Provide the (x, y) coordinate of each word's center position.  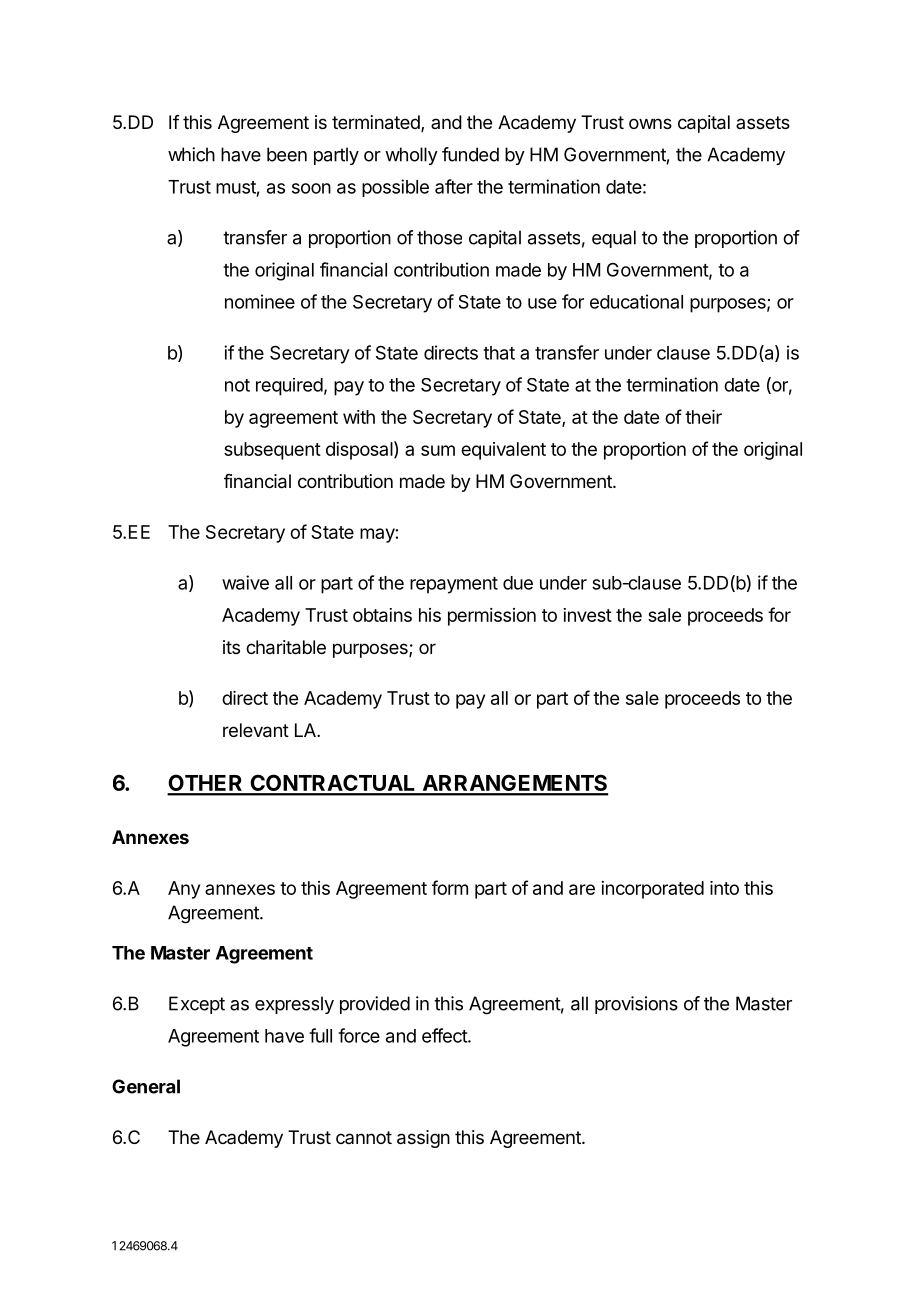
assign (423, 1139)
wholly (411, 156)
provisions (636, 1005)
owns (650, 123)
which (191, 154)
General (146, 1086)
